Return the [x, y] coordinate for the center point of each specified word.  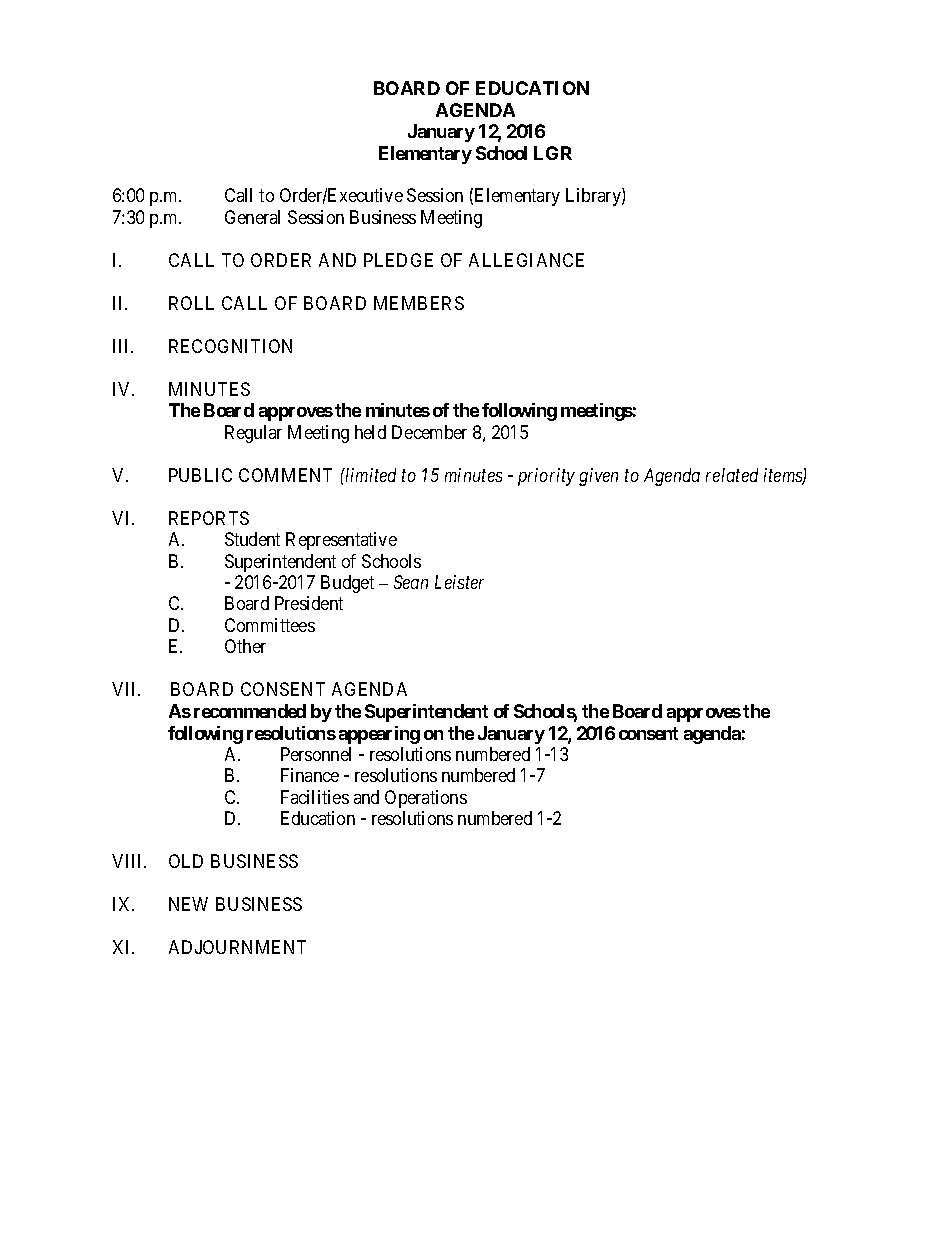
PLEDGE [398, 260]
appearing [379, 735]
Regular [253, 434]
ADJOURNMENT [237, 947]
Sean [411, 582]
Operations [426, 799]
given [598, 477]
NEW [188, 904]
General [252, 217]
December [429, 432]
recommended [250, 711]
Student [252, 539]
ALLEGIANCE [526, 260]
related [732, 475]
